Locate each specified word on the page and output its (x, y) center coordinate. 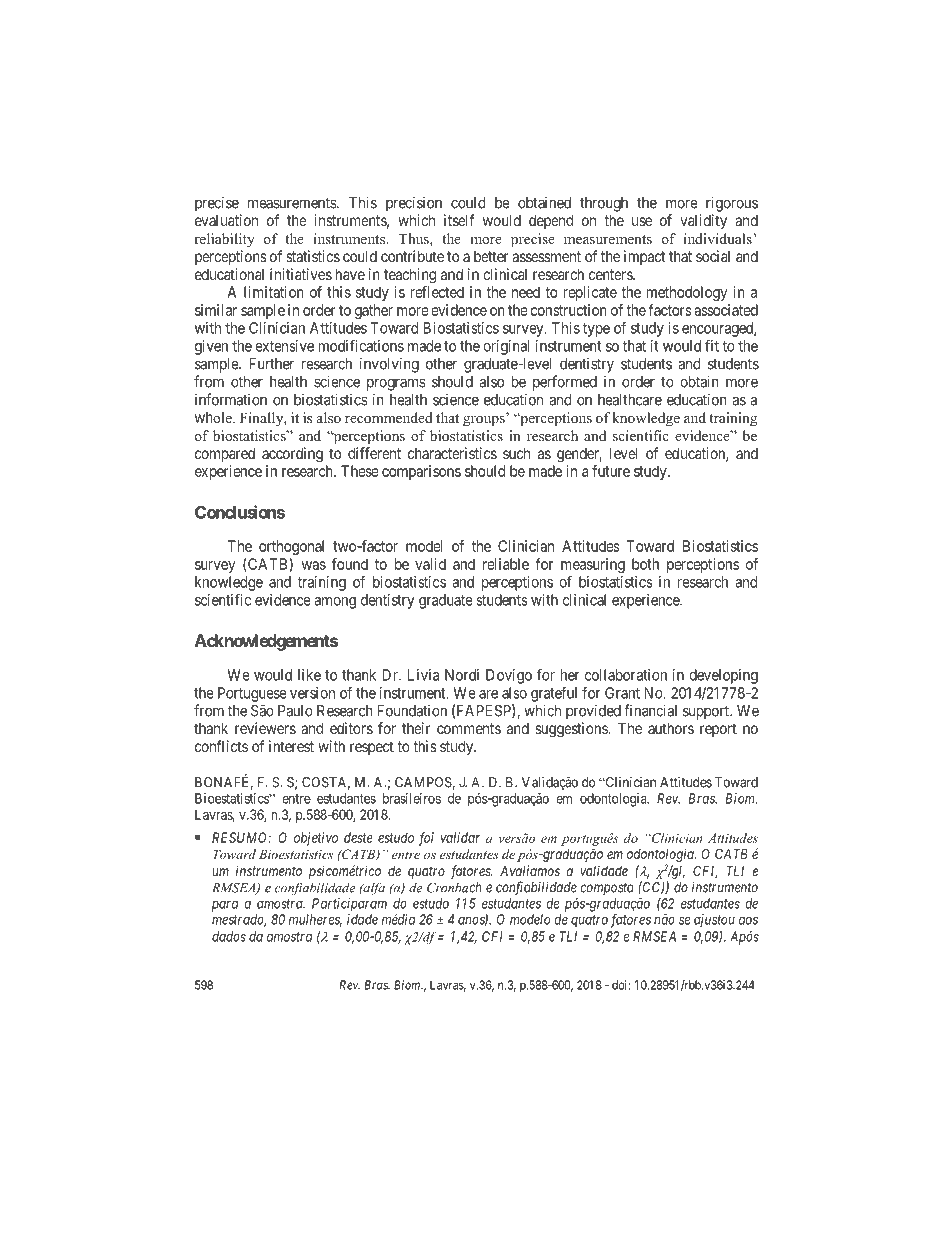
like (309, 675)
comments (469, 728)
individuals (718, 238)
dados (229, 936)
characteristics (452, 453)
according (292, 455)
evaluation (226, 220)
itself (459, 220)
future (611, 471)
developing (723, 676)
